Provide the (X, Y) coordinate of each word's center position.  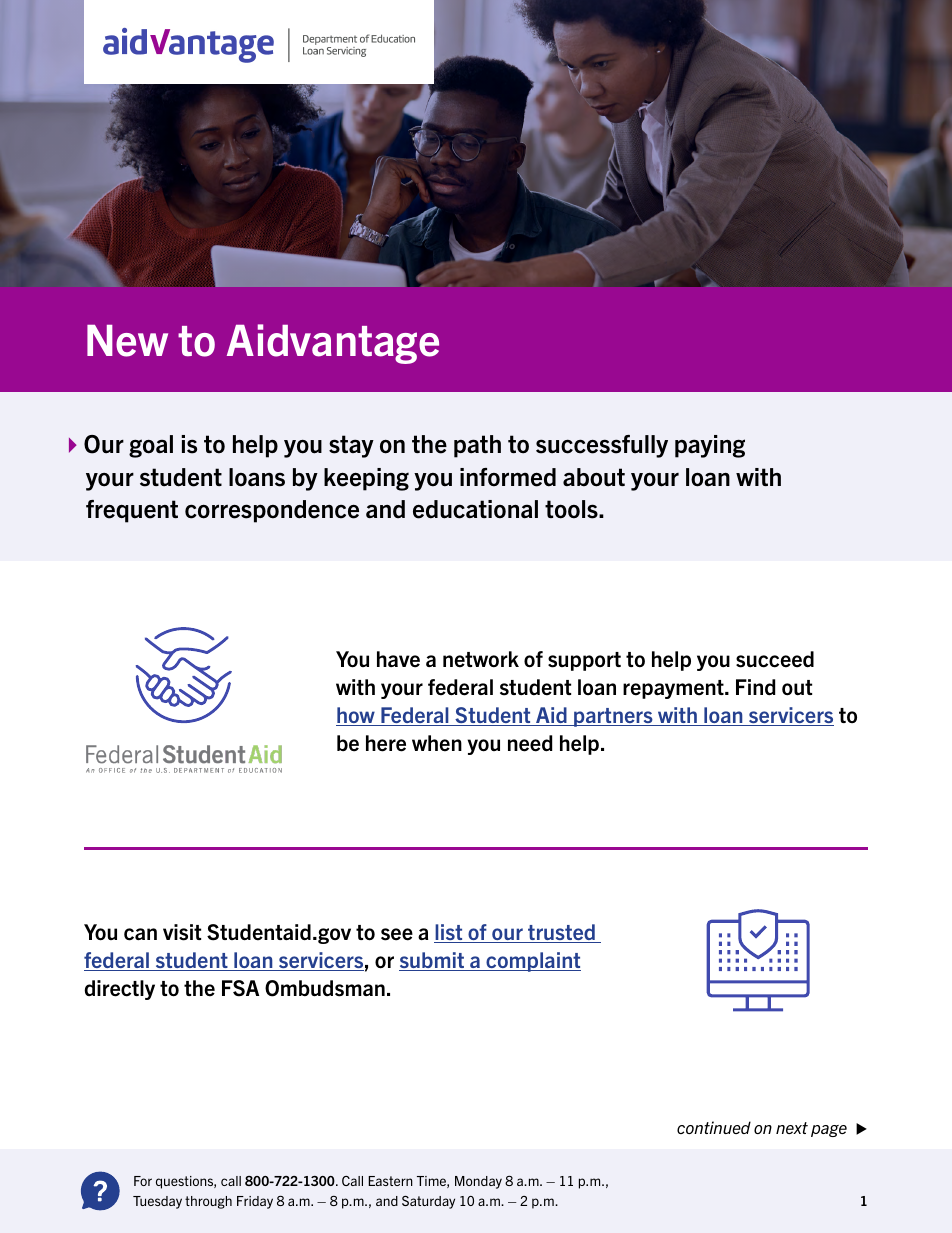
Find (755, 687)
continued (714, 1127)
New (127, 341)
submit (432, 961)
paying (710, 446)
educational (475, 509)
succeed (775, 659)
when (437, 743)
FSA (240, 988)
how (356, 716)
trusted (561, 933)
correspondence (272, 511)
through (208, 1202)
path (477, 446)
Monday (478, 1182)
